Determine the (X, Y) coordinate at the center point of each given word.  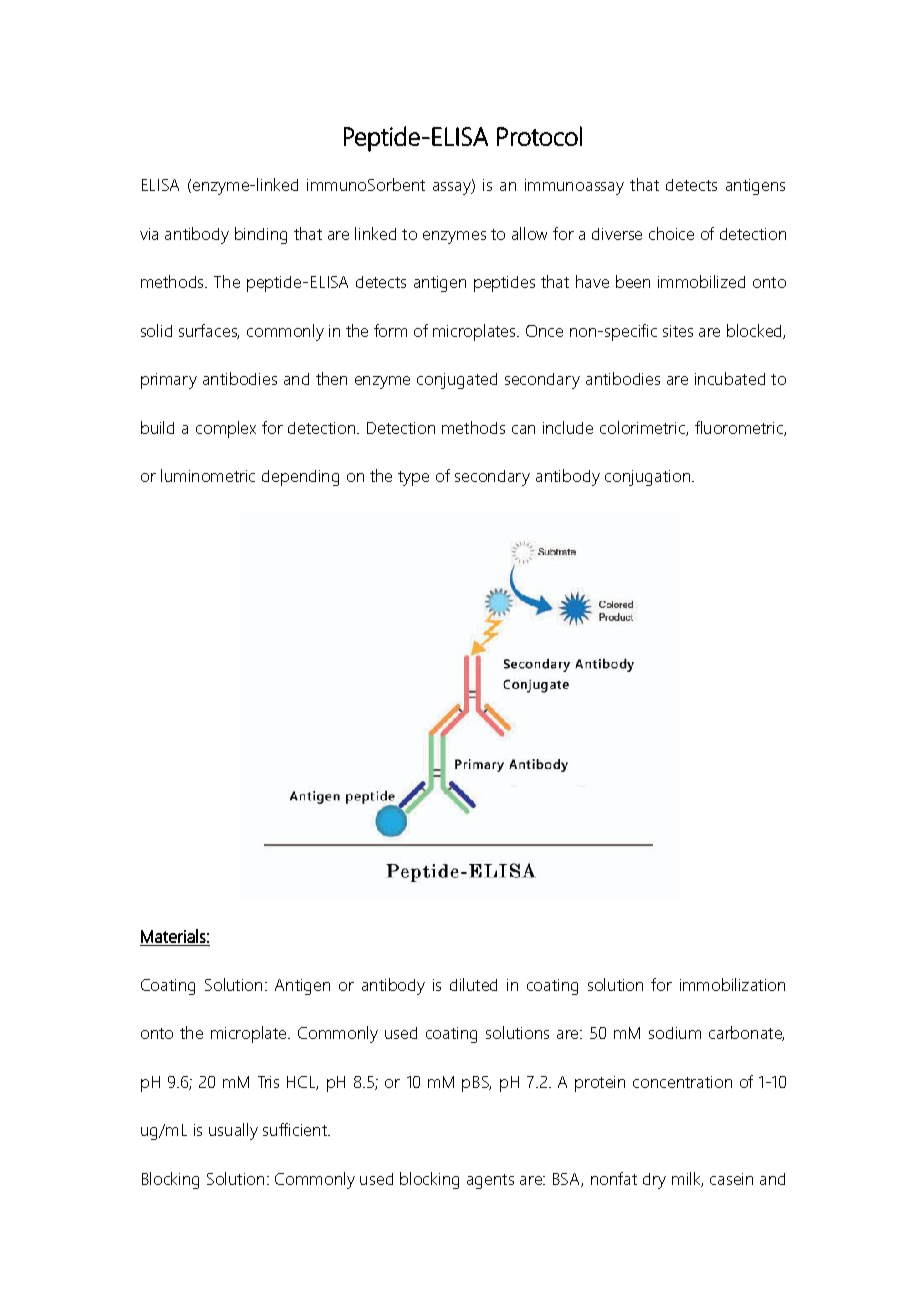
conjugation (647, 478)
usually (233, 1131)
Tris (268, 1082)
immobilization (732, 984)
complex (226, 429)
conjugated (457, 381)
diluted (473, 984)
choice (671, 233)
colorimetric (643, 428)
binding (261, 235)
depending (300, 478)
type (413, 478)
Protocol (539, 136)
